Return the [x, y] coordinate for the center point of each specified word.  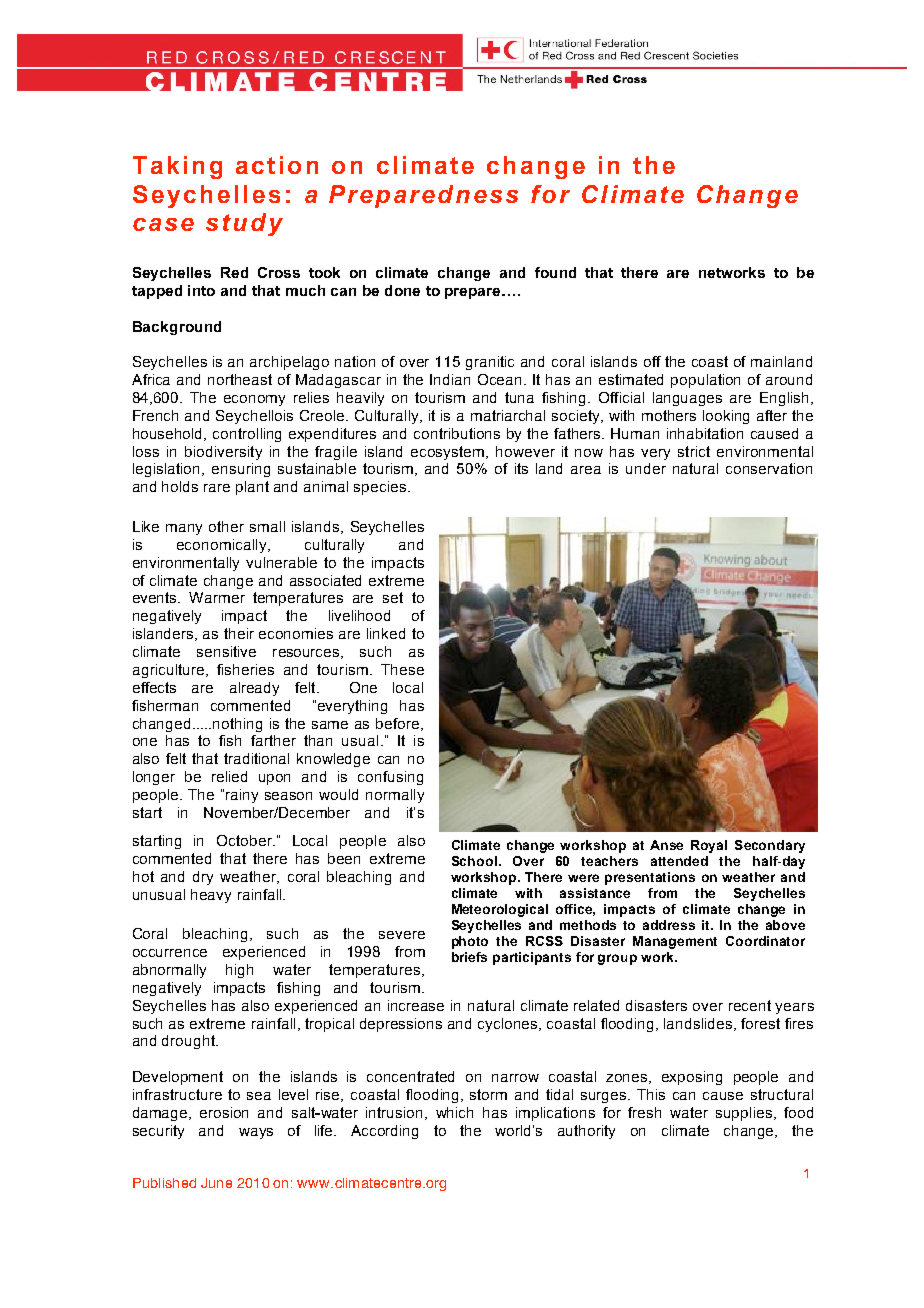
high [239, 971]
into [201, 290]
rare [217, 488]
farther [273, 740]
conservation [769, 468]
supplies [745, 1114]
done [402, 290]
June [216, 1183]
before [399, 724]
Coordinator [765, 941]
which [454, 1112]
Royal [709, 846]
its [521, 468]
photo [470, 942]
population [705, 381]
